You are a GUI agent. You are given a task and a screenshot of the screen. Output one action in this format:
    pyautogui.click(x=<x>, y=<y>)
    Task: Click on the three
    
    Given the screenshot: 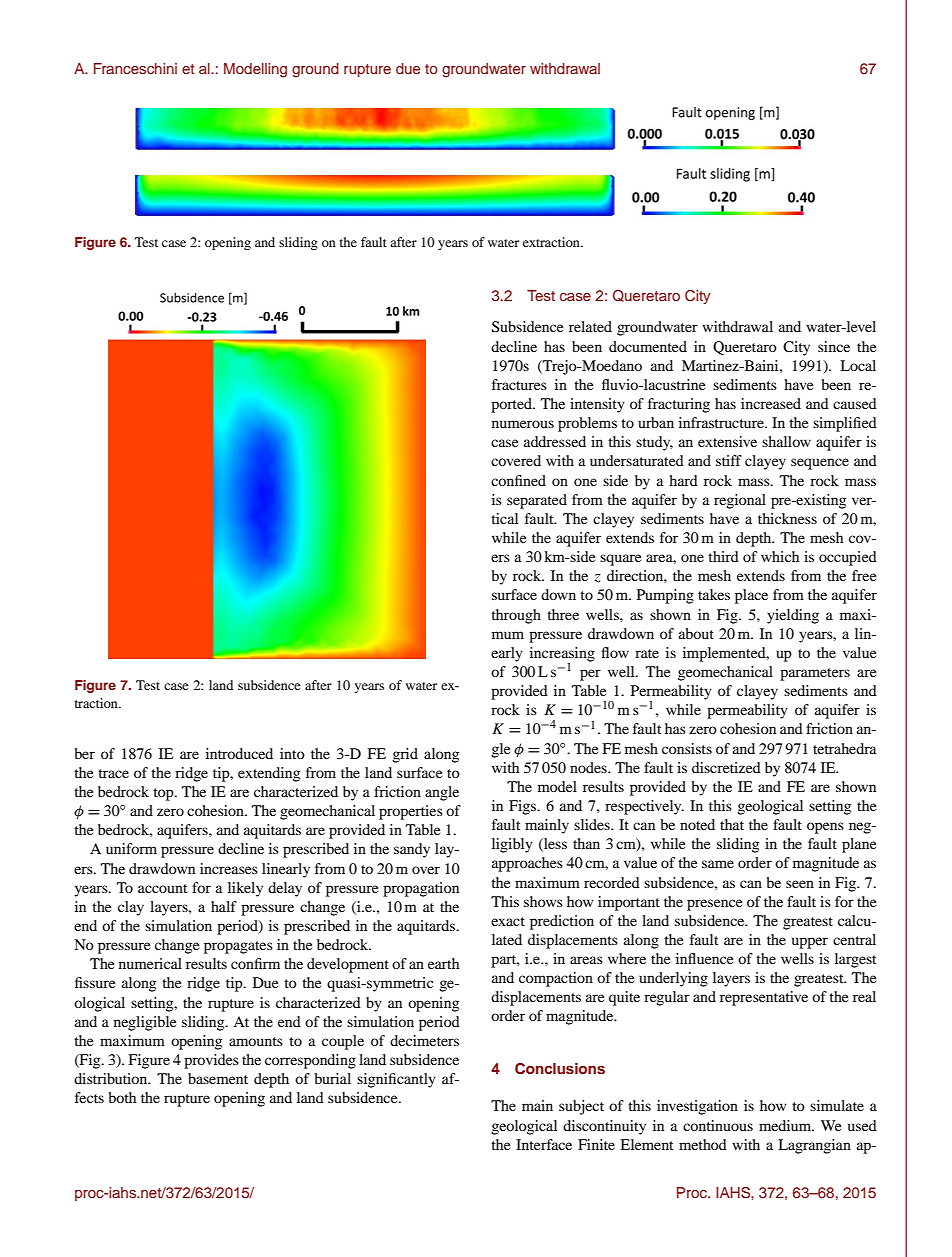 What is the action you would take?
    pyautogui.click(x=563, y=614)
